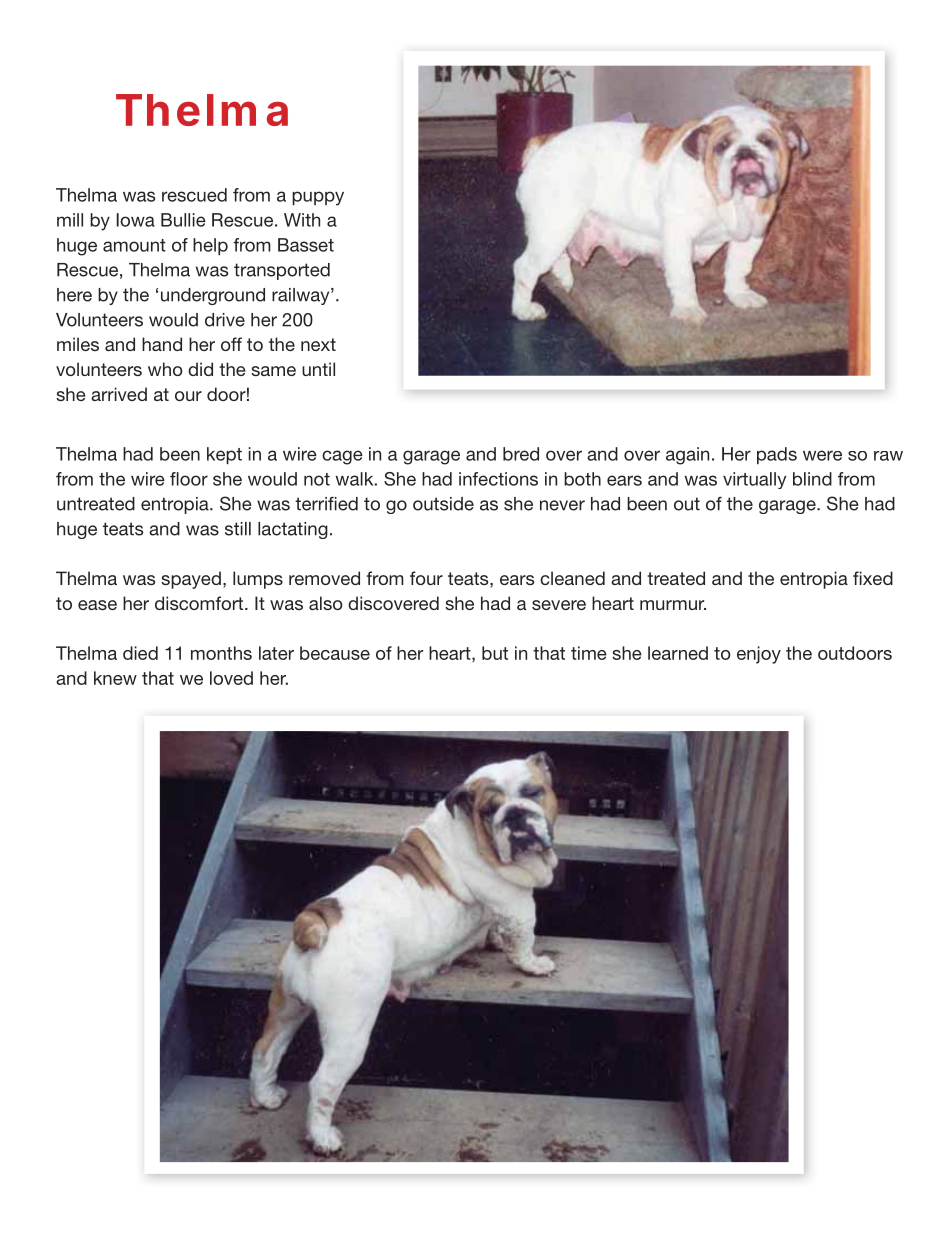  Describe the element at coordinates (318, 369) in the image. I see `until` at that location.
